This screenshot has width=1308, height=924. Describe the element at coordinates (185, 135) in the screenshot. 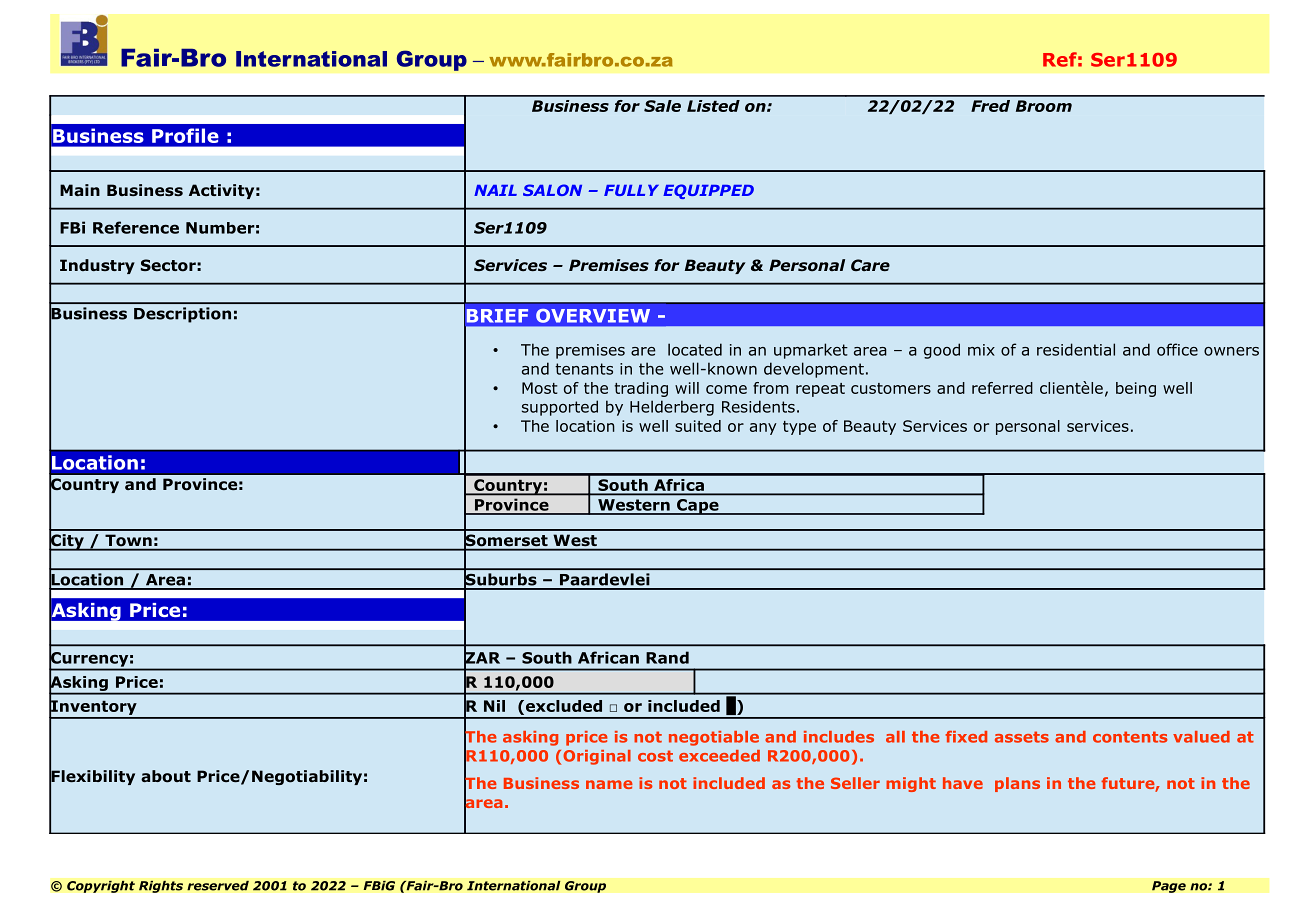

I see `Profile` at that location.
